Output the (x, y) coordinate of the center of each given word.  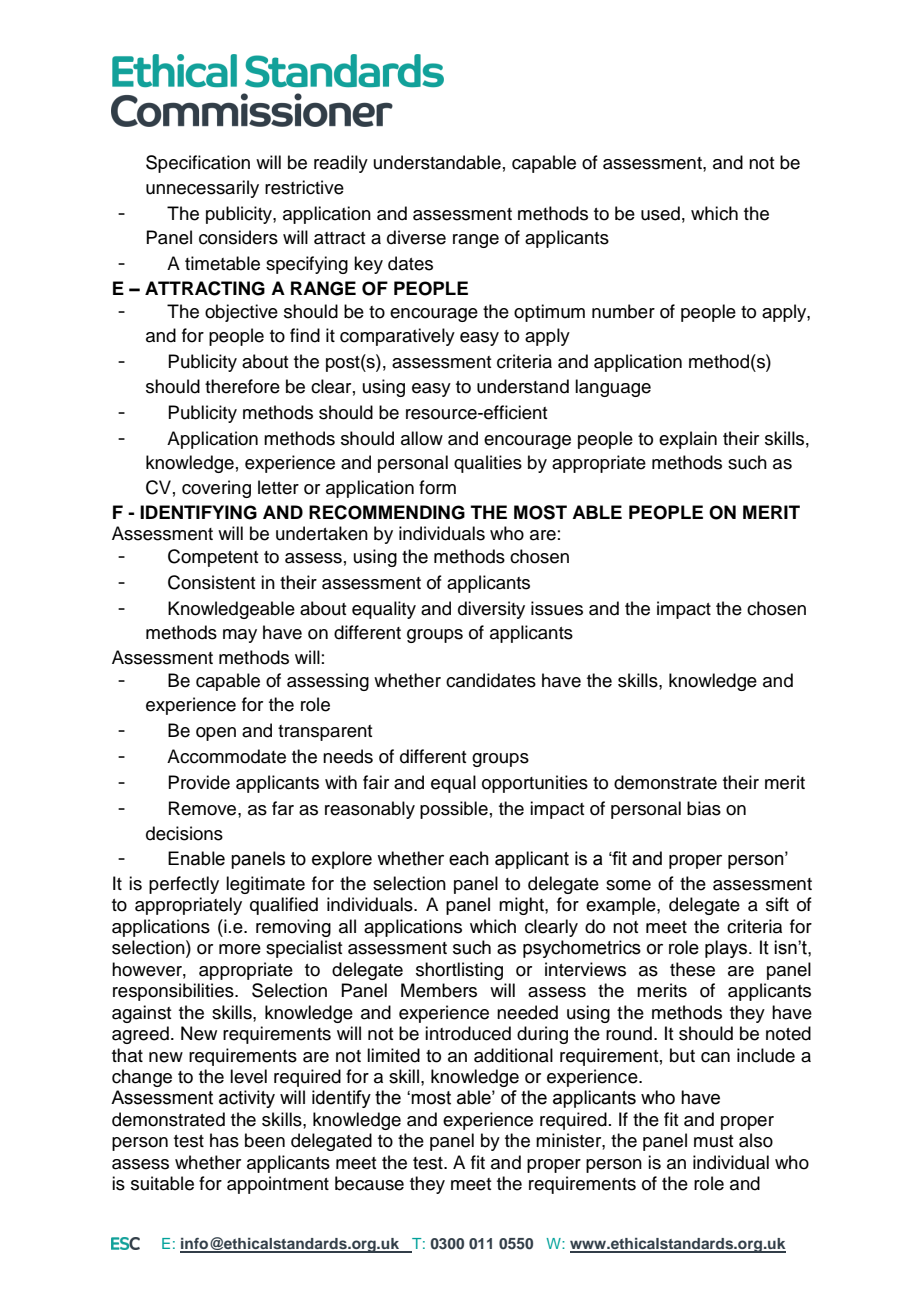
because (369, 1183)
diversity (491, 610)
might (522, 906)
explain (688, 440)
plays (727, 949)
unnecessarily (202, 189)
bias (704, 808)
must (713, 1141)
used (660, 213)
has (224, 1140)
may (240, 636)
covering (216, 489)
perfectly (184, 885)
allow (422, 438)
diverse (416, 237)
